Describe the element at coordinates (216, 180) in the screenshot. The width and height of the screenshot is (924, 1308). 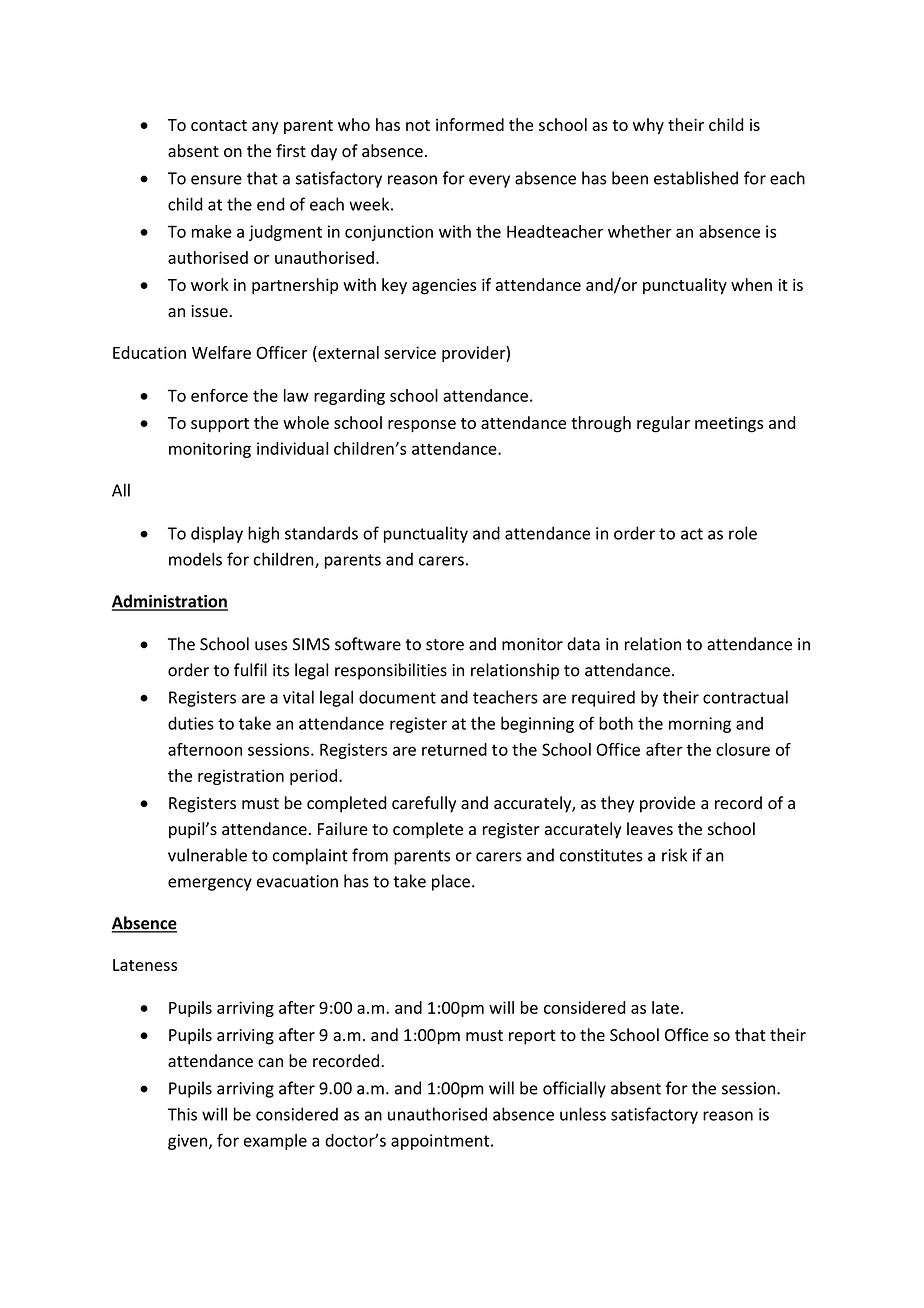
I see `ensure` at that location.
